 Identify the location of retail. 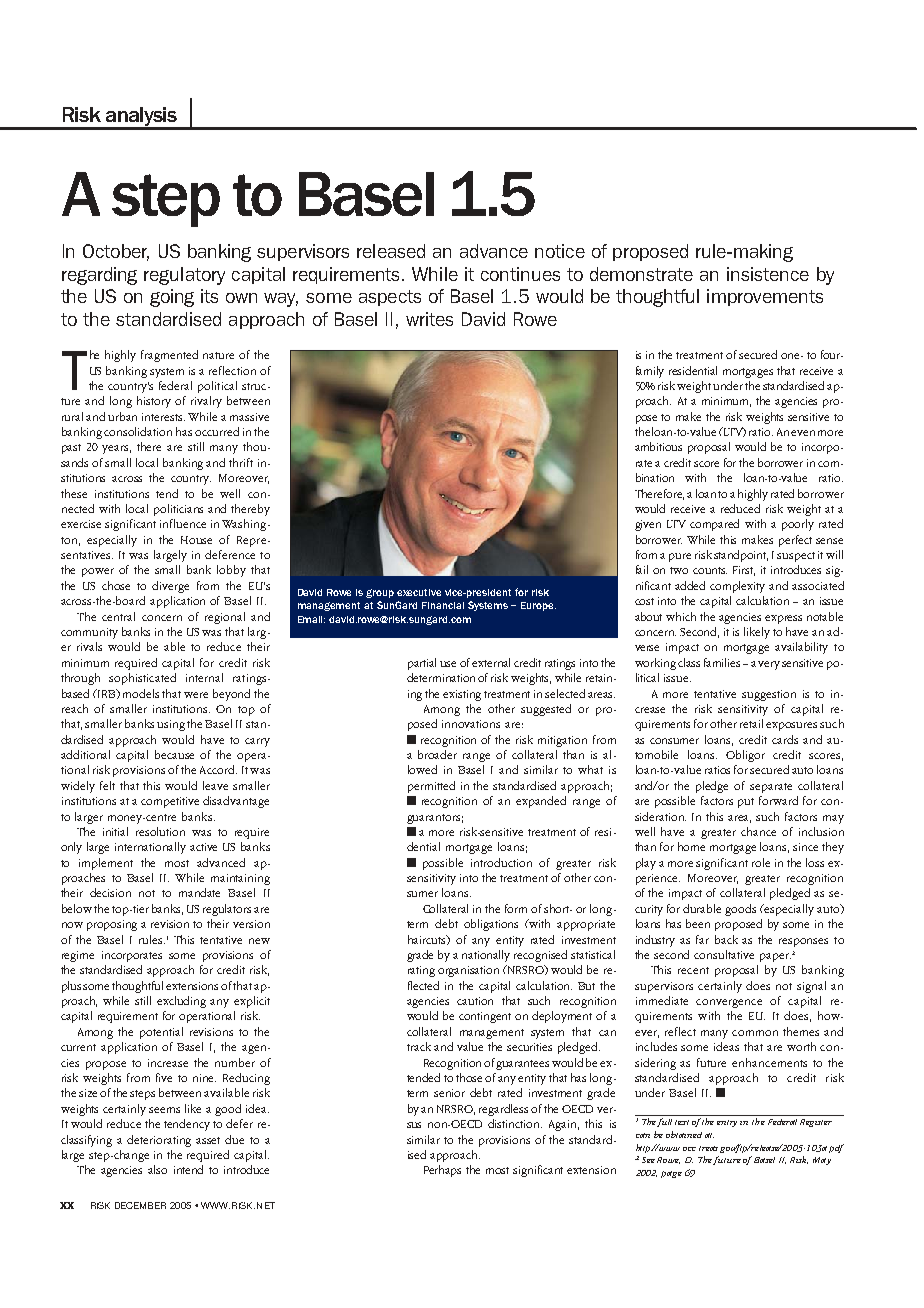
(751, 723).
